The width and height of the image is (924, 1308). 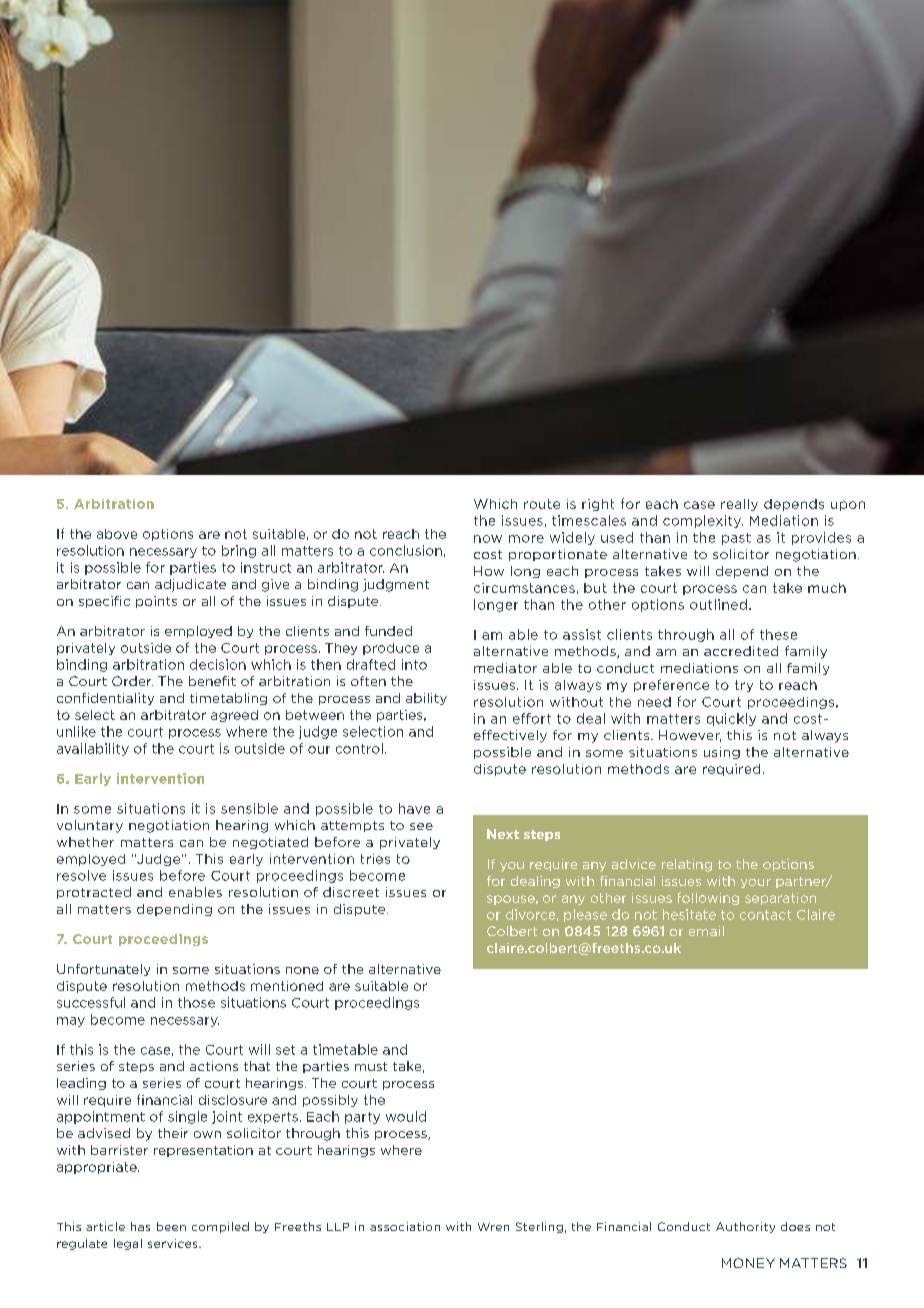 What do you see at coordinates (94, 893) in the image?
I see `protracted` at bounding box center [94, 893].
